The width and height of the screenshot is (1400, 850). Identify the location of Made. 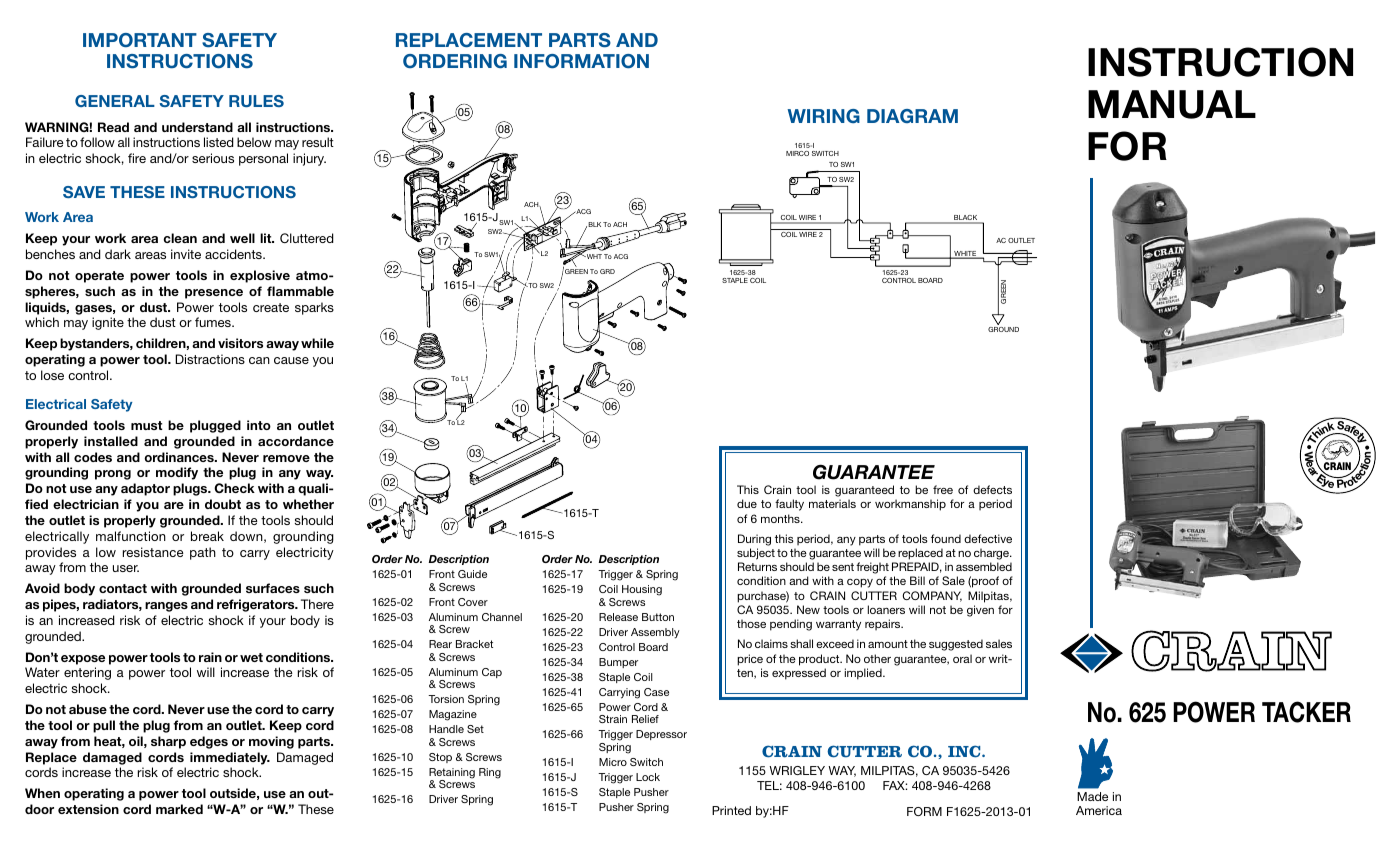
(1092, 796).
